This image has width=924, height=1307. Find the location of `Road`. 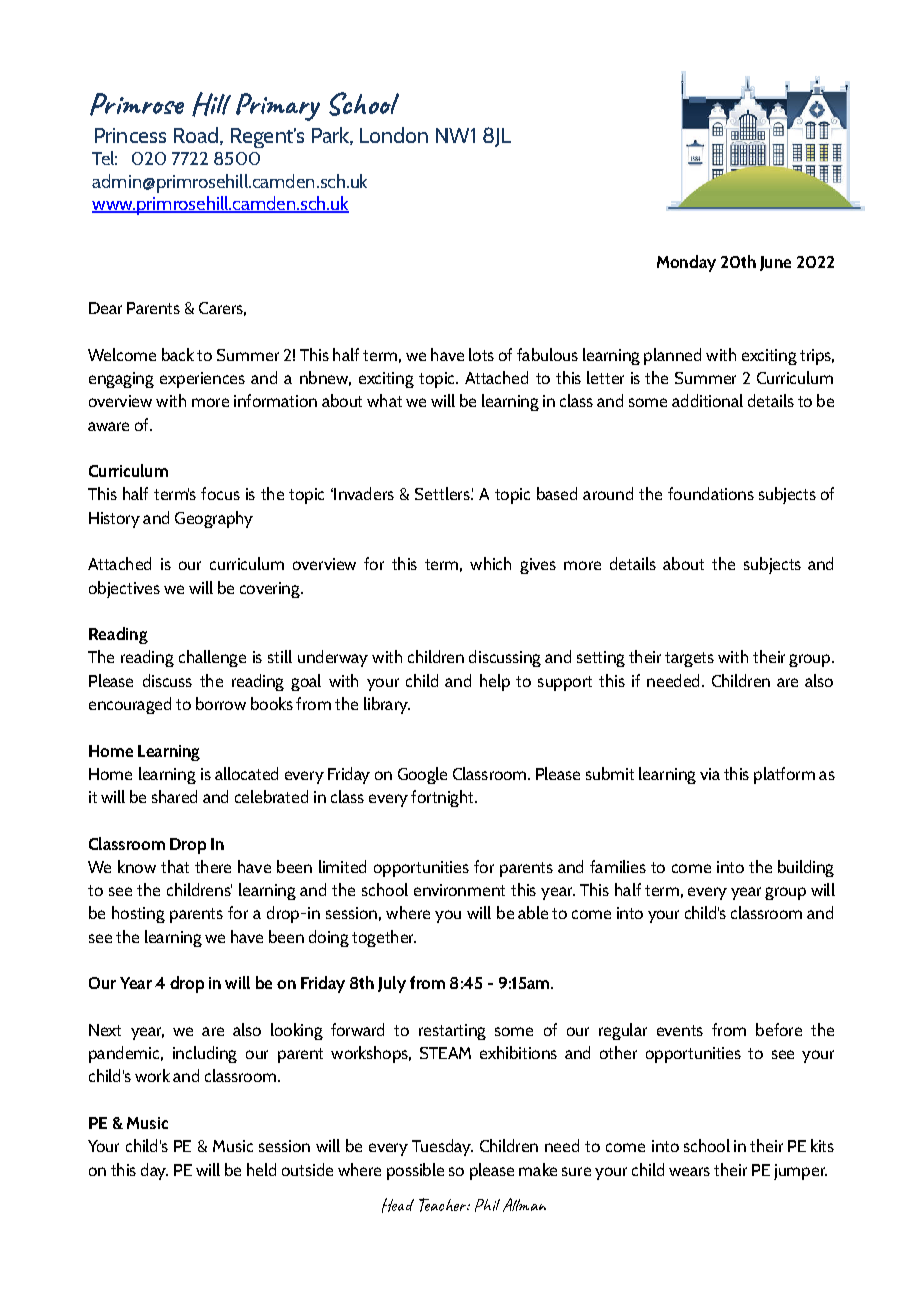

Road is located at coordinates (196, 135).
